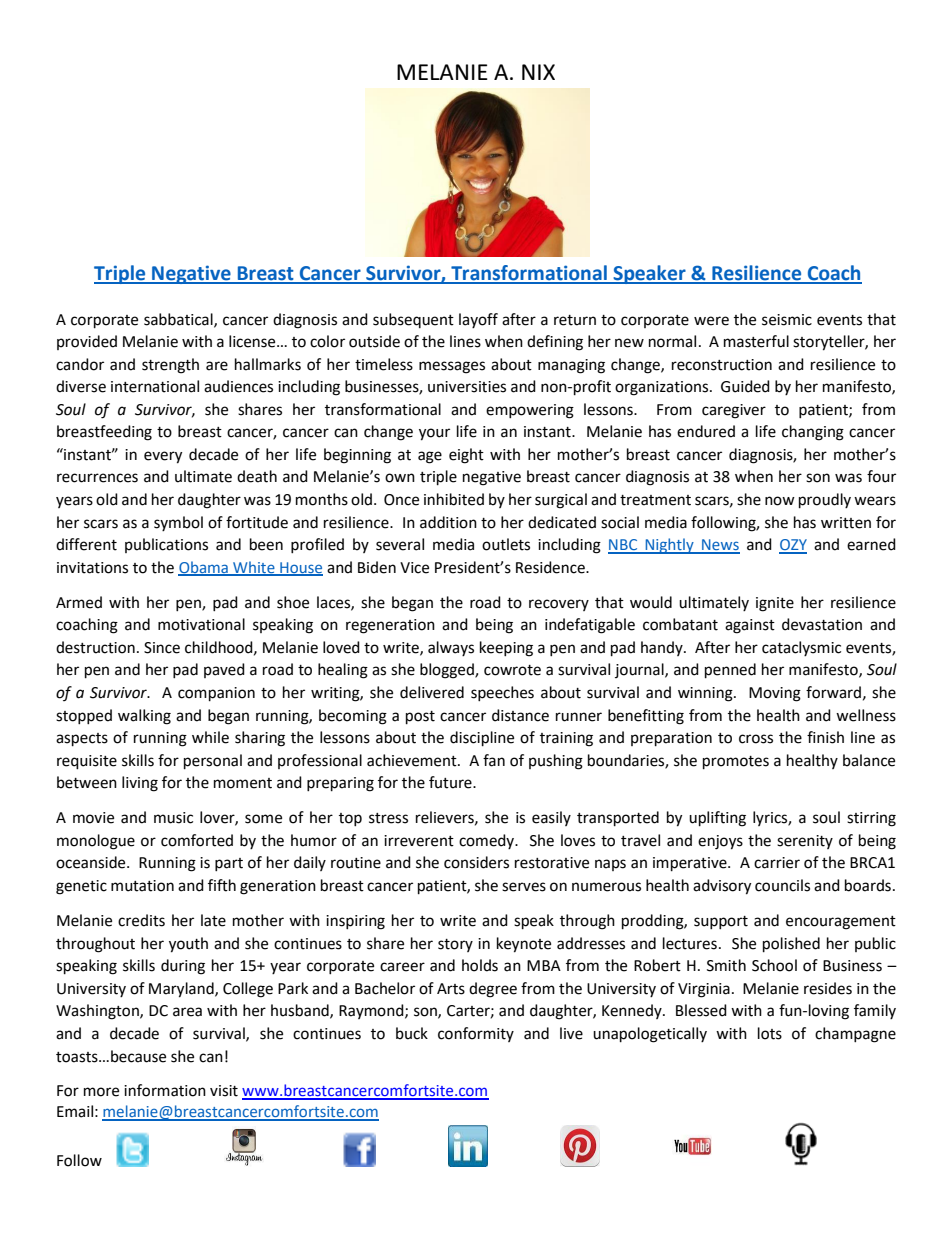 Image resolution: width=952 pixels, height=1233 pixels. Describe the element at coordinates (538, 72) in the document. I see `NIX` at that location.
